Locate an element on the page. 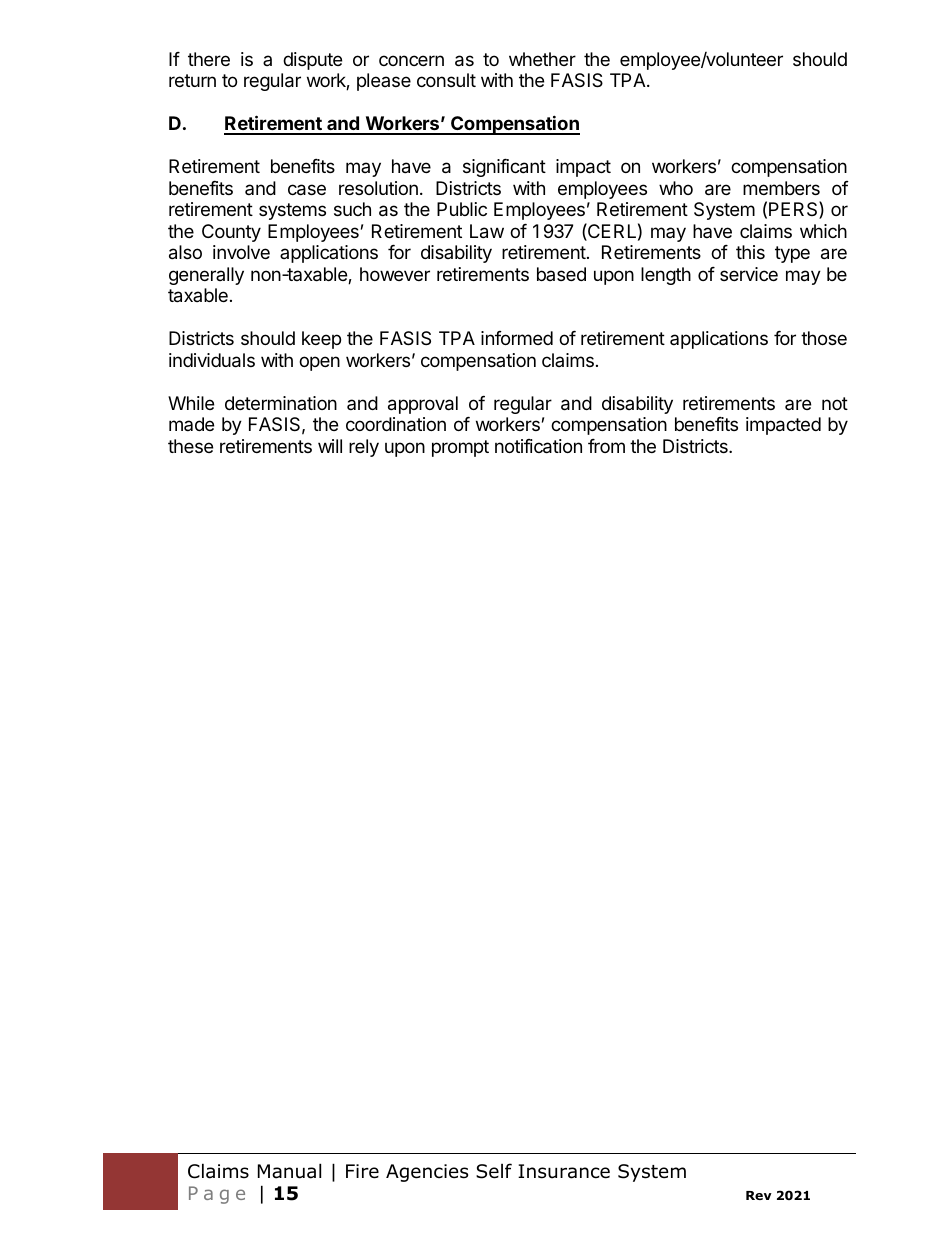 The image size is (952, 1233). determination is located at coordinates (281, 403).
